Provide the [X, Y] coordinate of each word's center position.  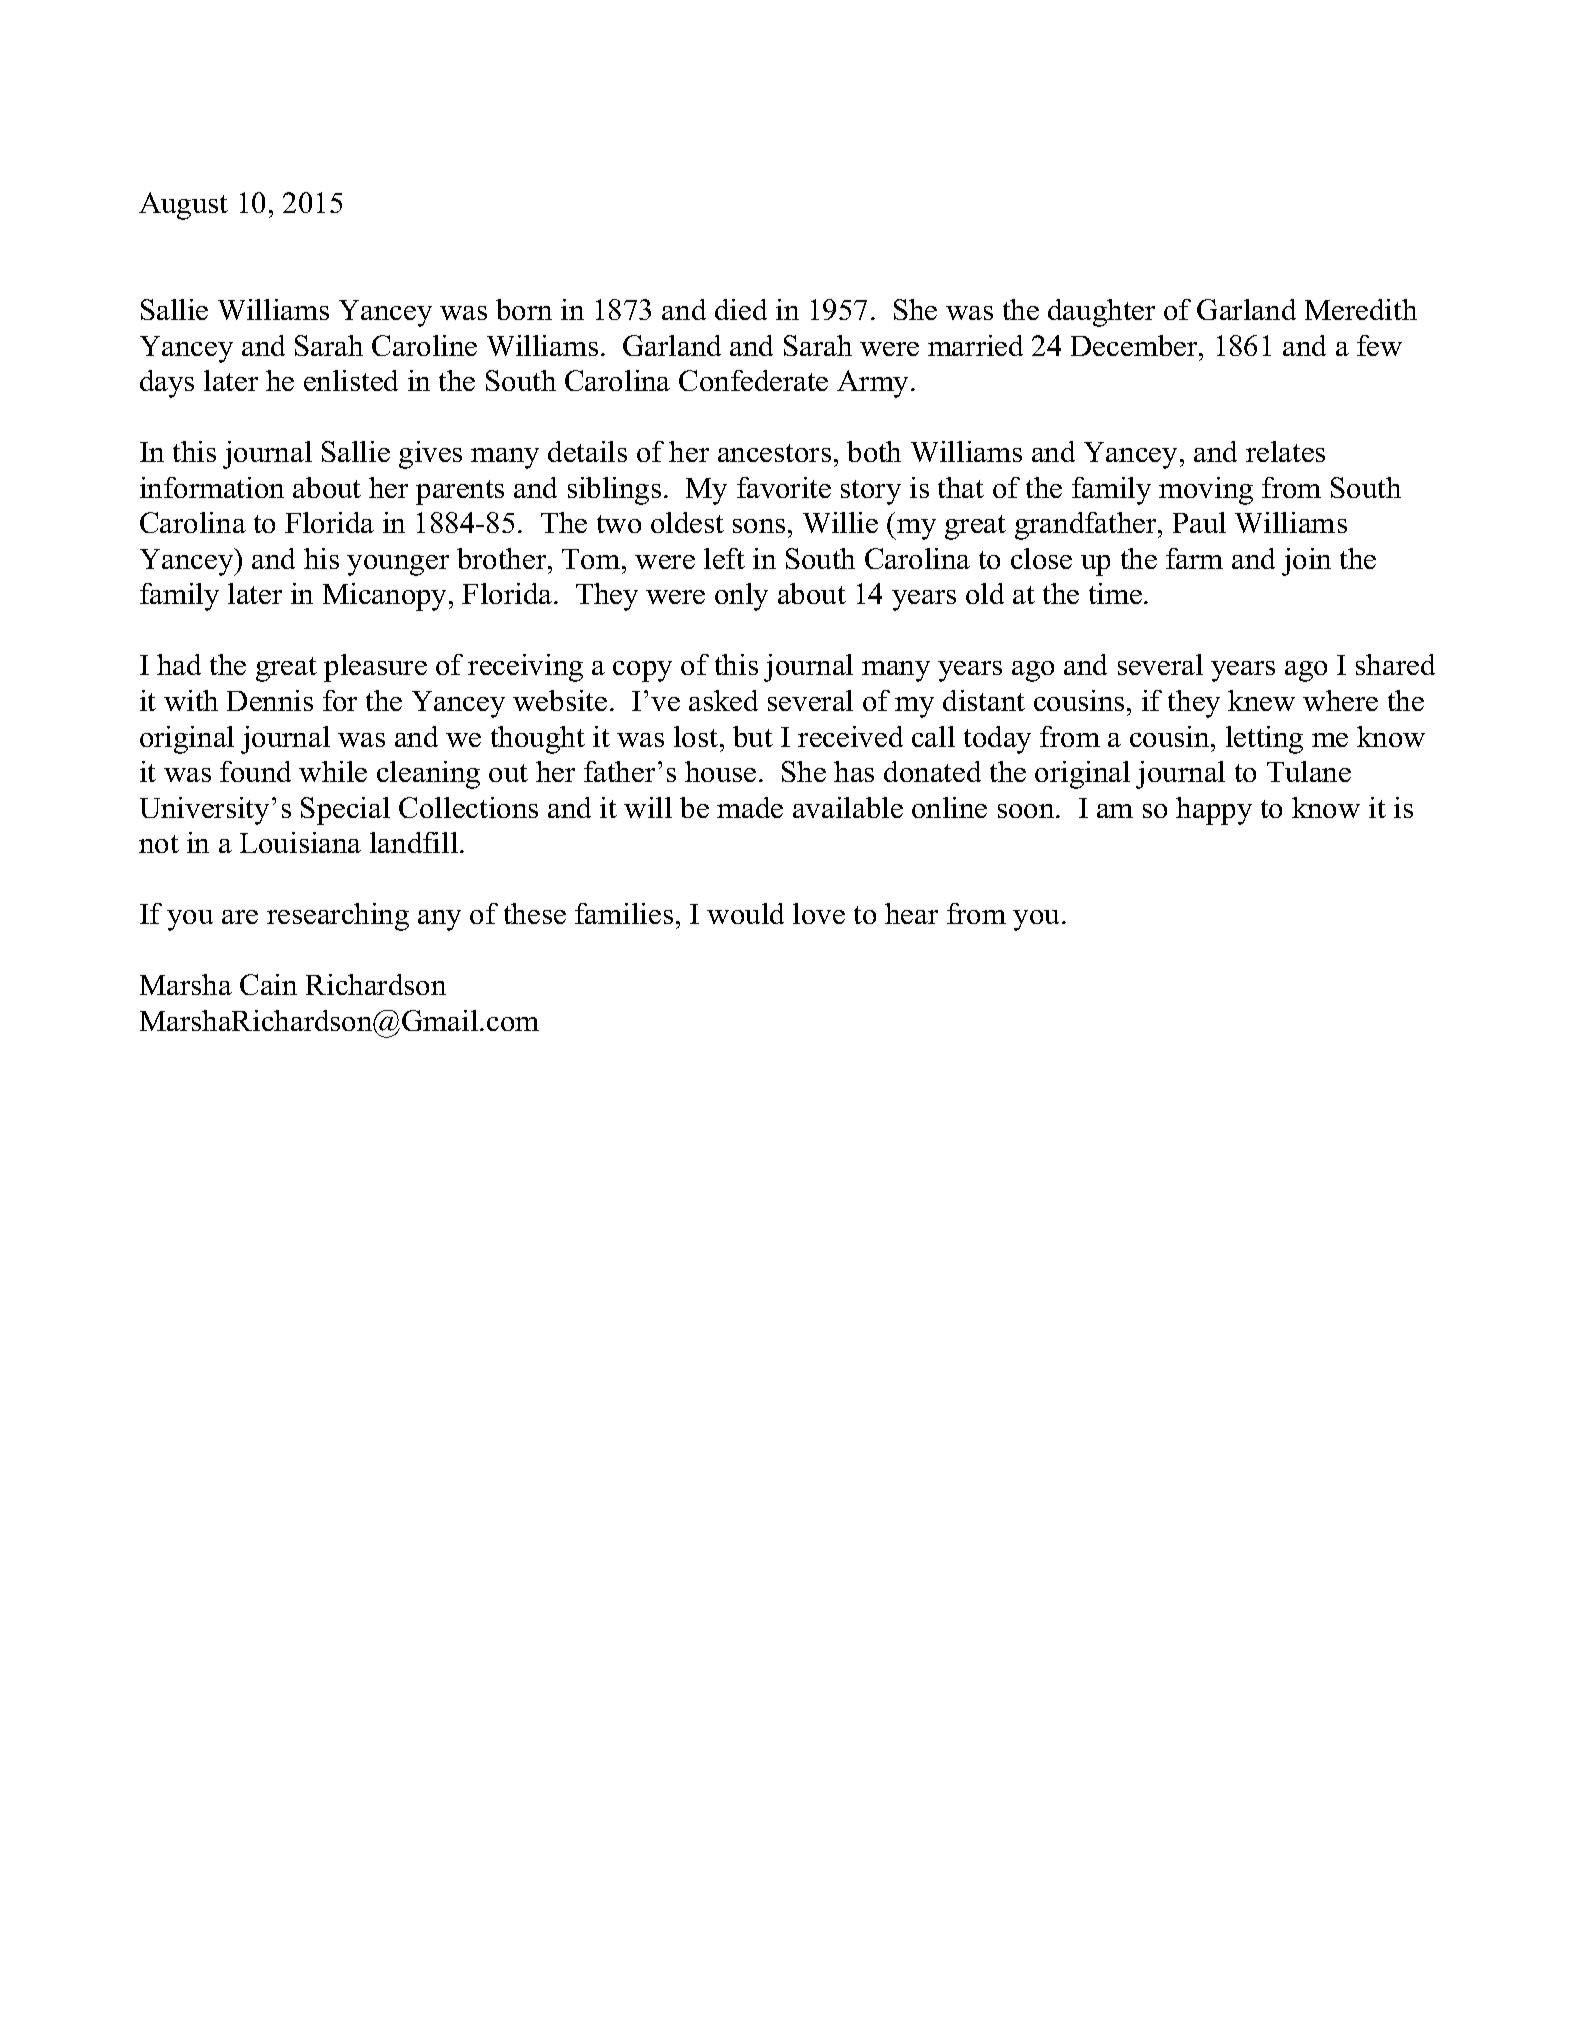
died [741, 309]
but [753, 736]
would [745, 913]
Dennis [270, 700]
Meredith [1361, 309]
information [212, 487]
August [183, 206]
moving [1206, 491]
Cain [268, 984]
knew [1261, 700]
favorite [784, 487]
